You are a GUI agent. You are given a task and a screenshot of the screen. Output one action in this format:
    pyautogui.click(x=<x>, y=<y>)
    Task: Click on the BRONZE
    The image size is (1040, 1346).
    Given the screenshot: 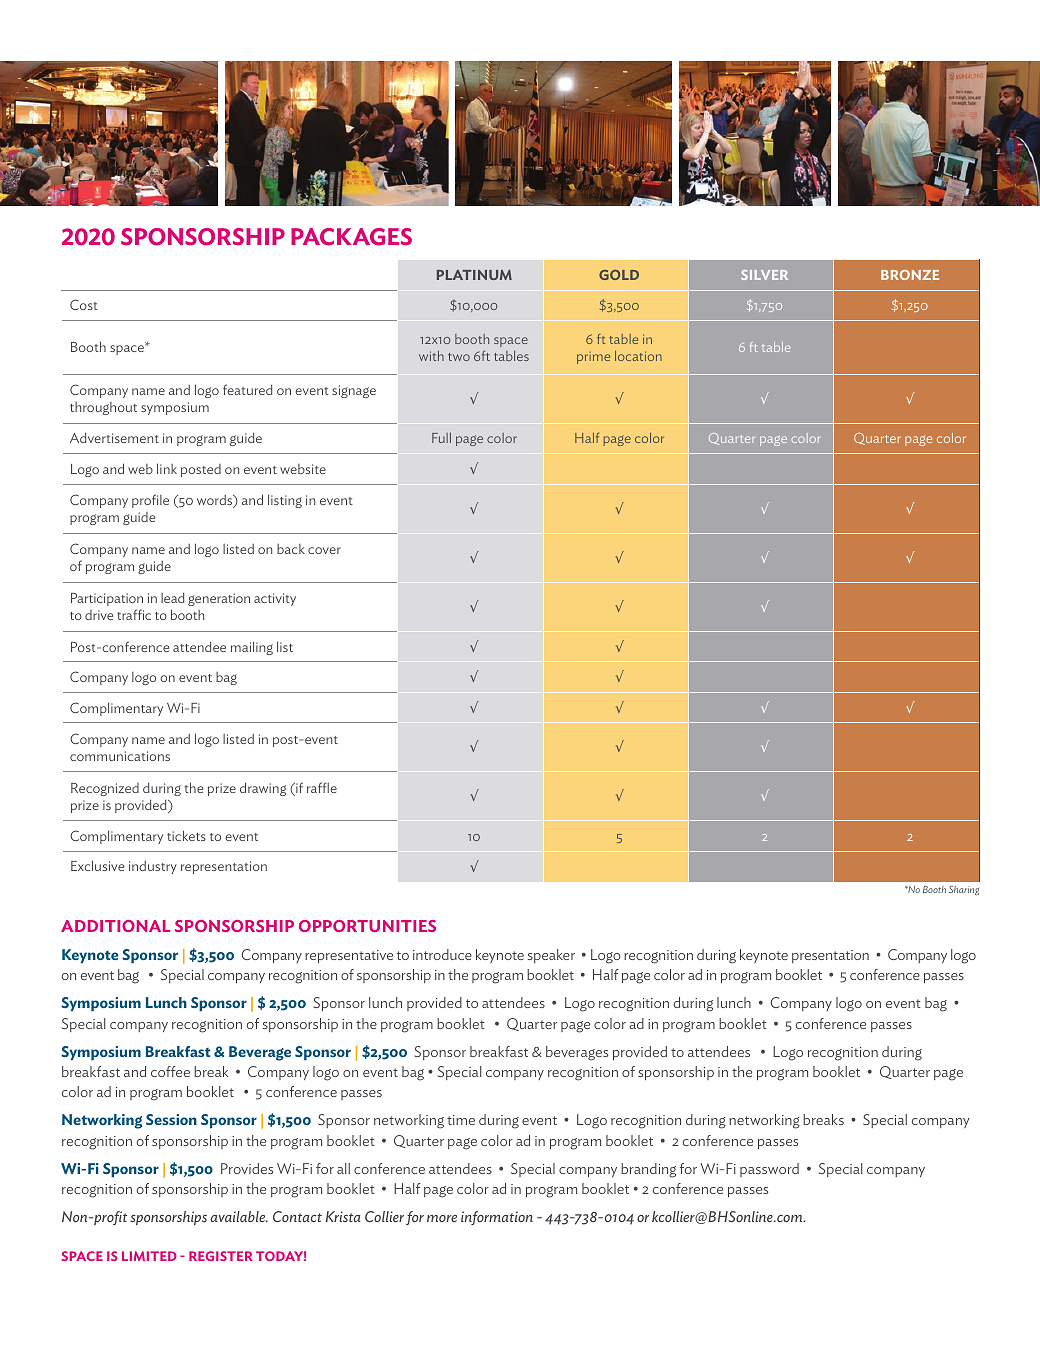 What is the action you would take?
    pyautogui.click(x=910, y=275)
